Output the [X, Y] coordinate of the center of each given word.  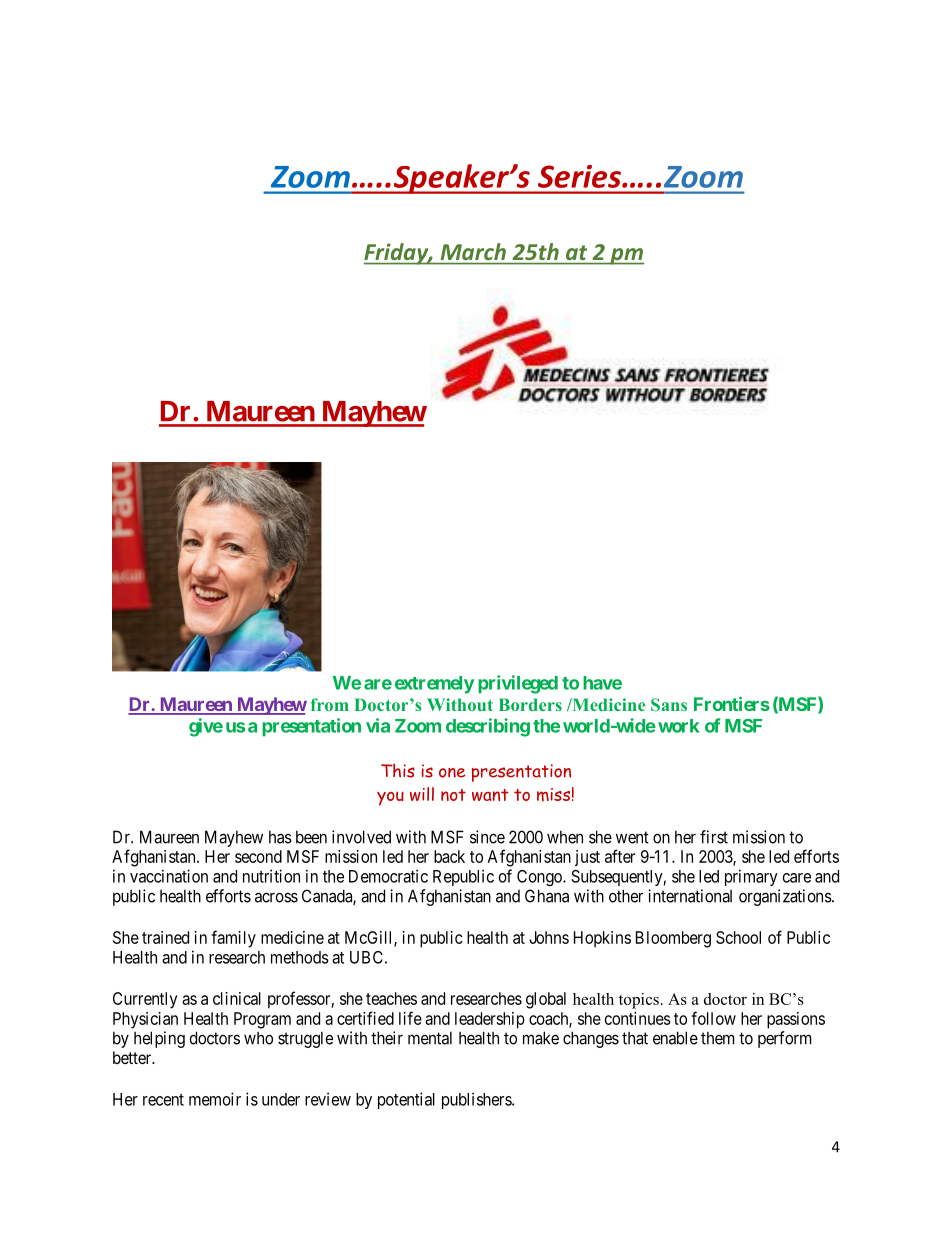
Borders [530, 704]
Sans [669, 704]
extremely [434, 685]
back [449, 856]
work [679, 726]
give [206, 727]
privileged [518, 684]
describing [488, 727]
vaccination [169, 876]
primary [751, 877]
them [717, 1038]
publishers [477, 1100]
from [330, 704]
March [473, 251]
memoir [215, 1099]
